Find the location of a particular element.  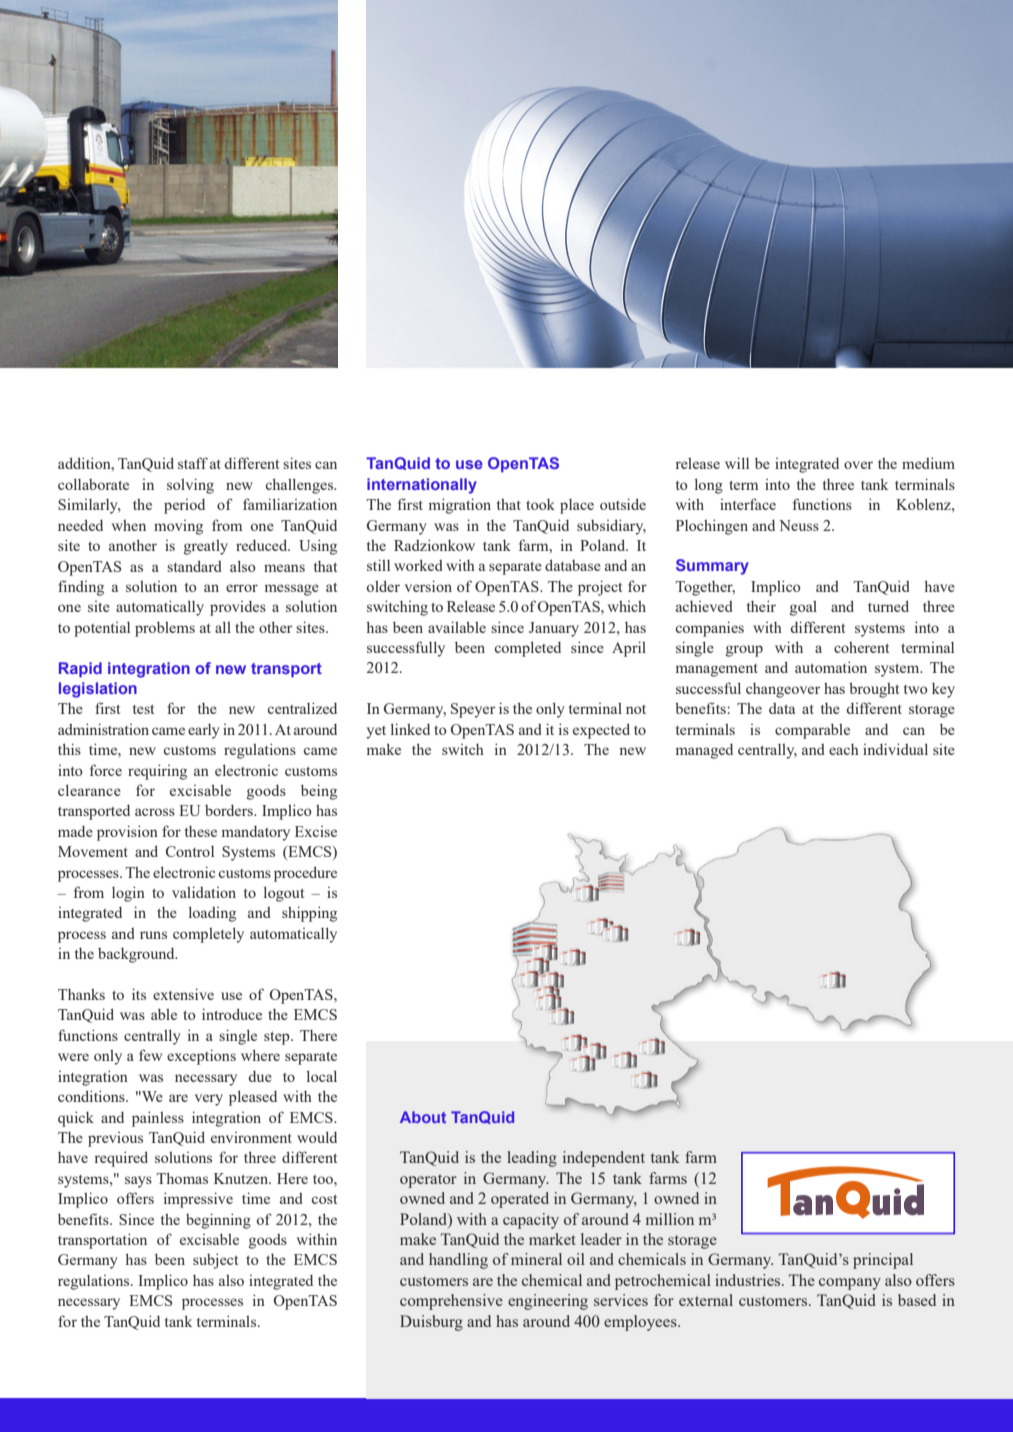

took is located at coordinates (540, 504).
